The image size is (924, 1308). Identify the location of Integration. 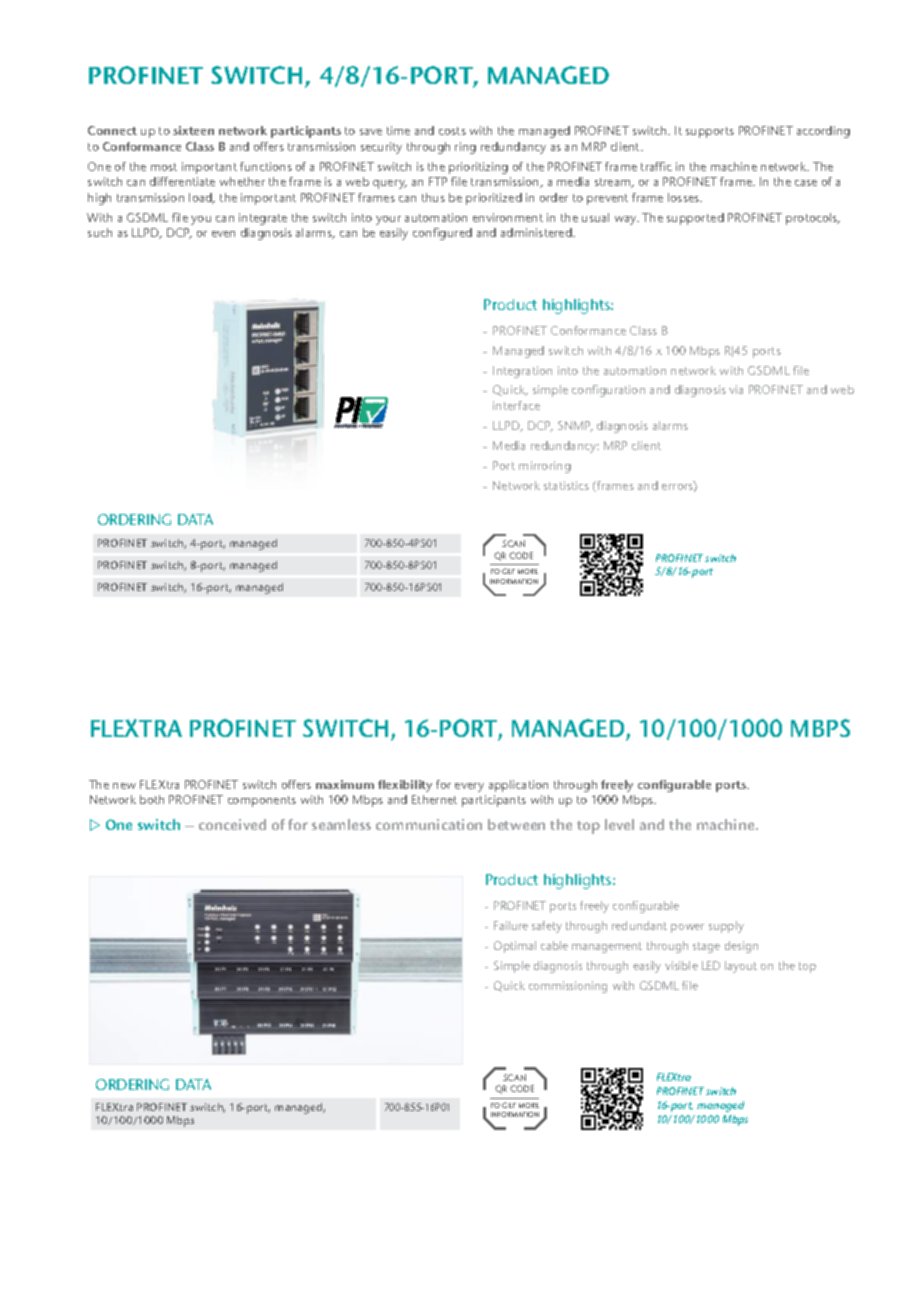
(522, 372).
